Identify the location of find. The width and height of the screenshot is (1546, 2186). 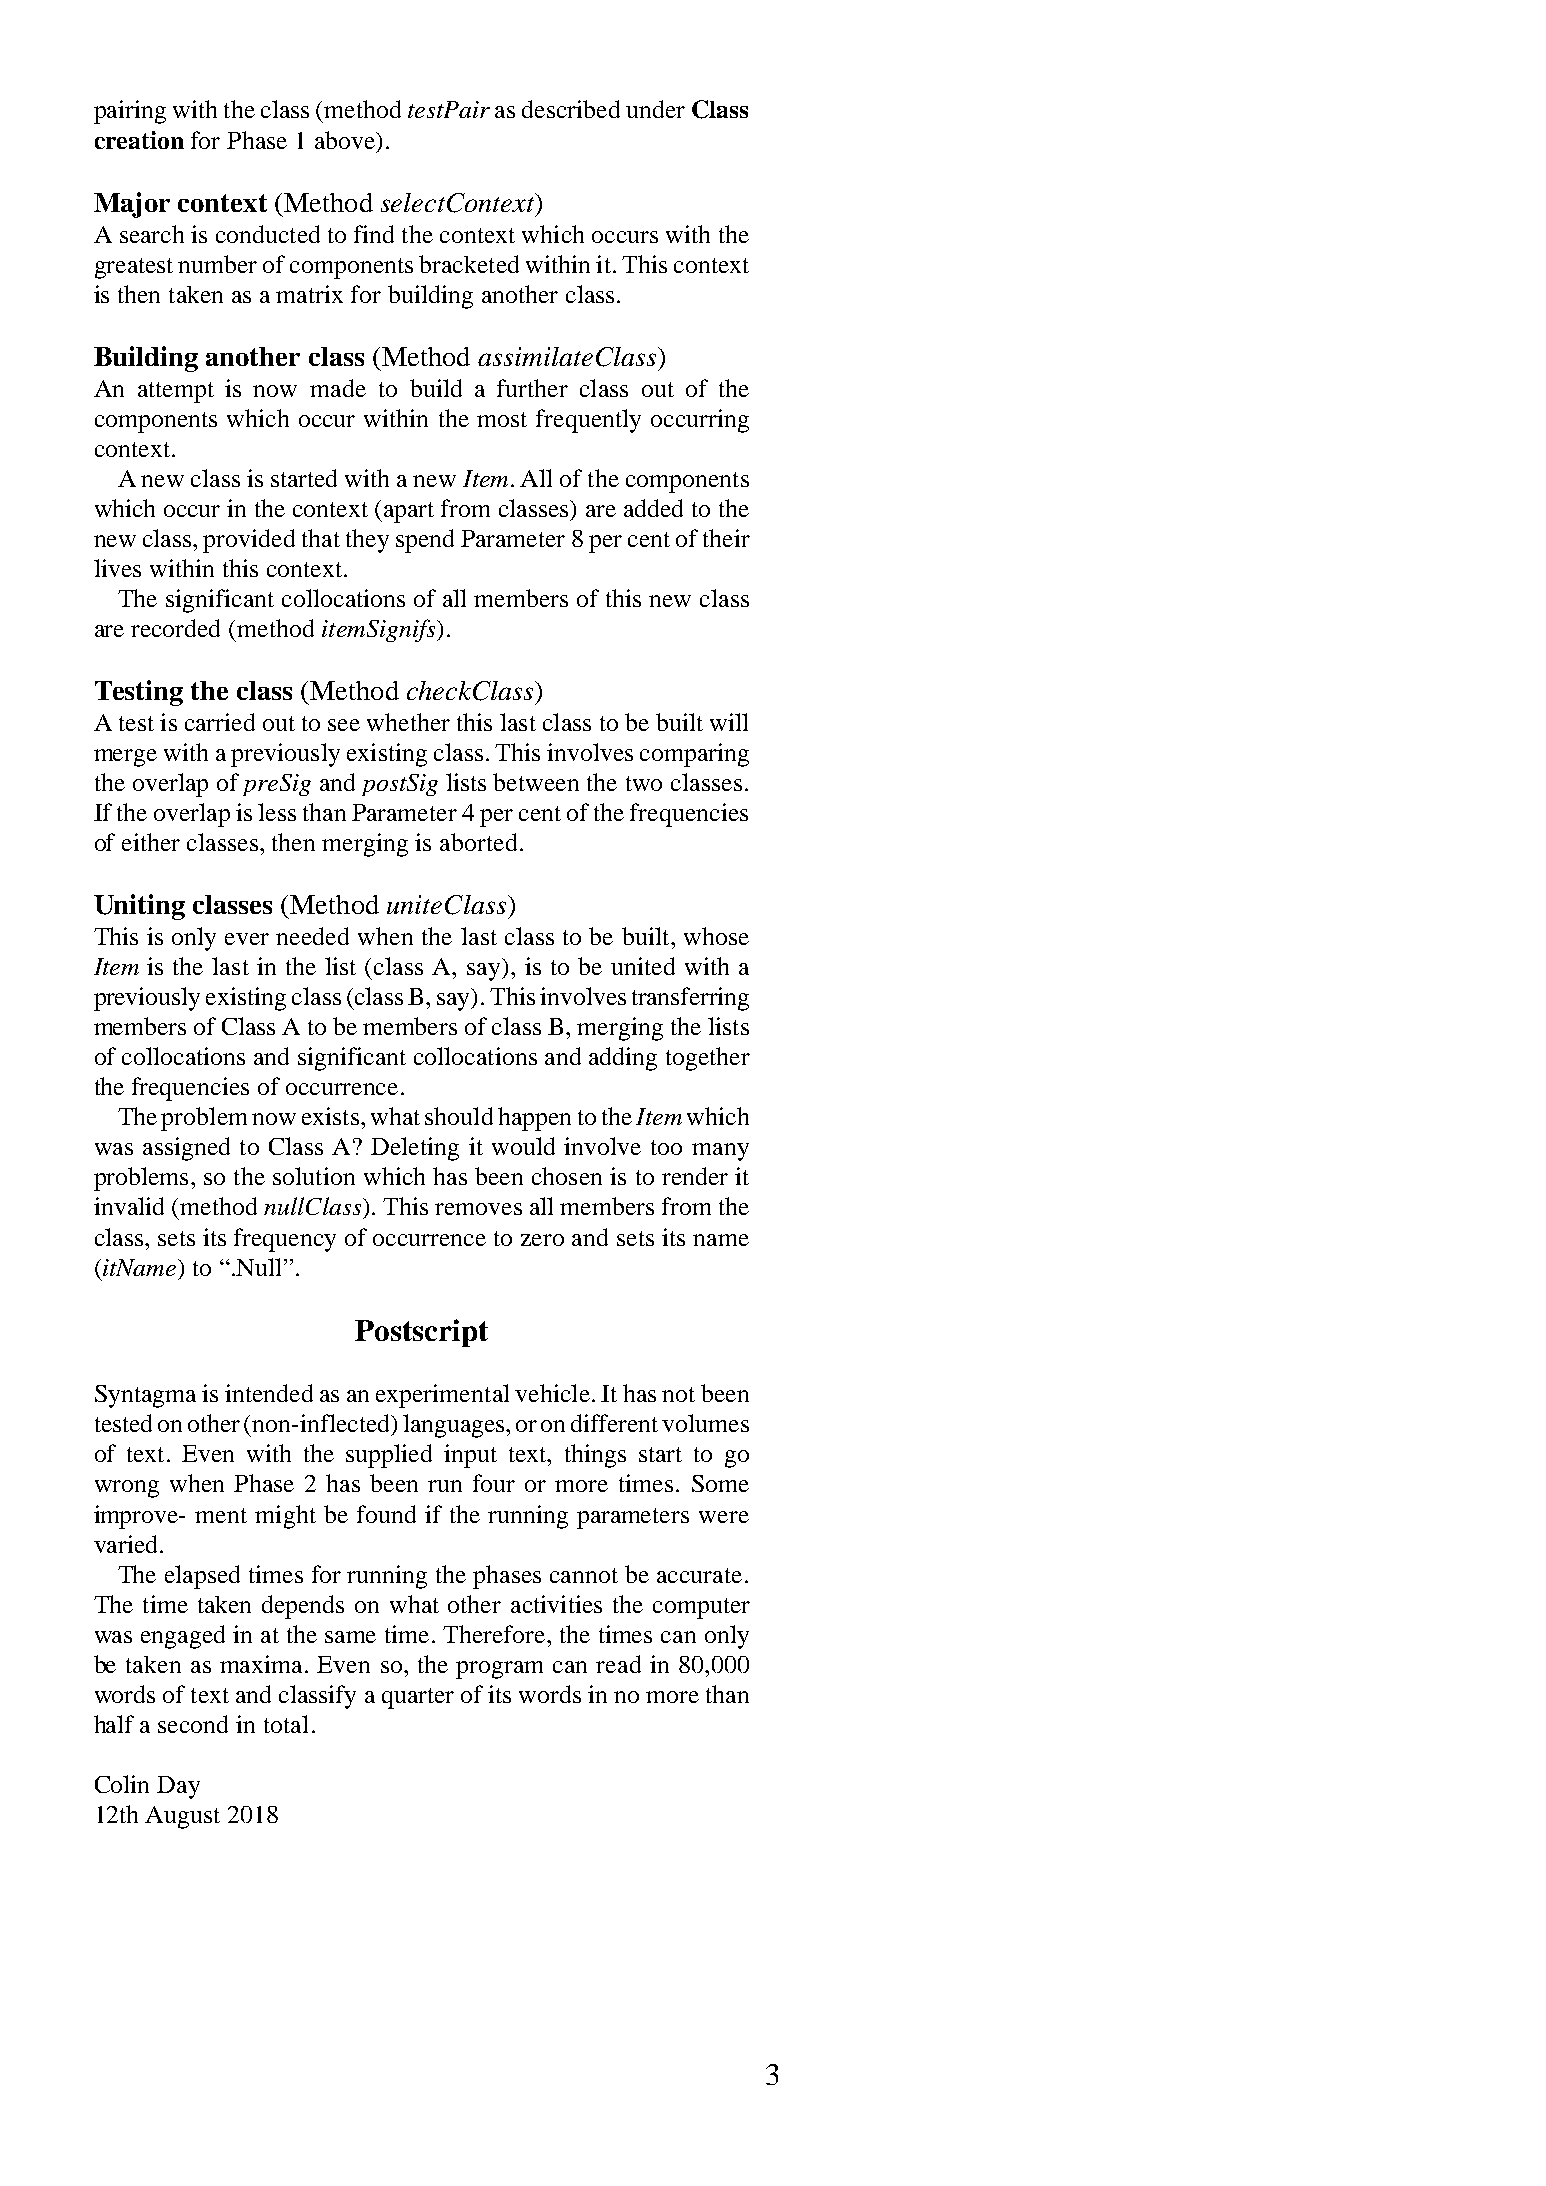
(374, 234).
